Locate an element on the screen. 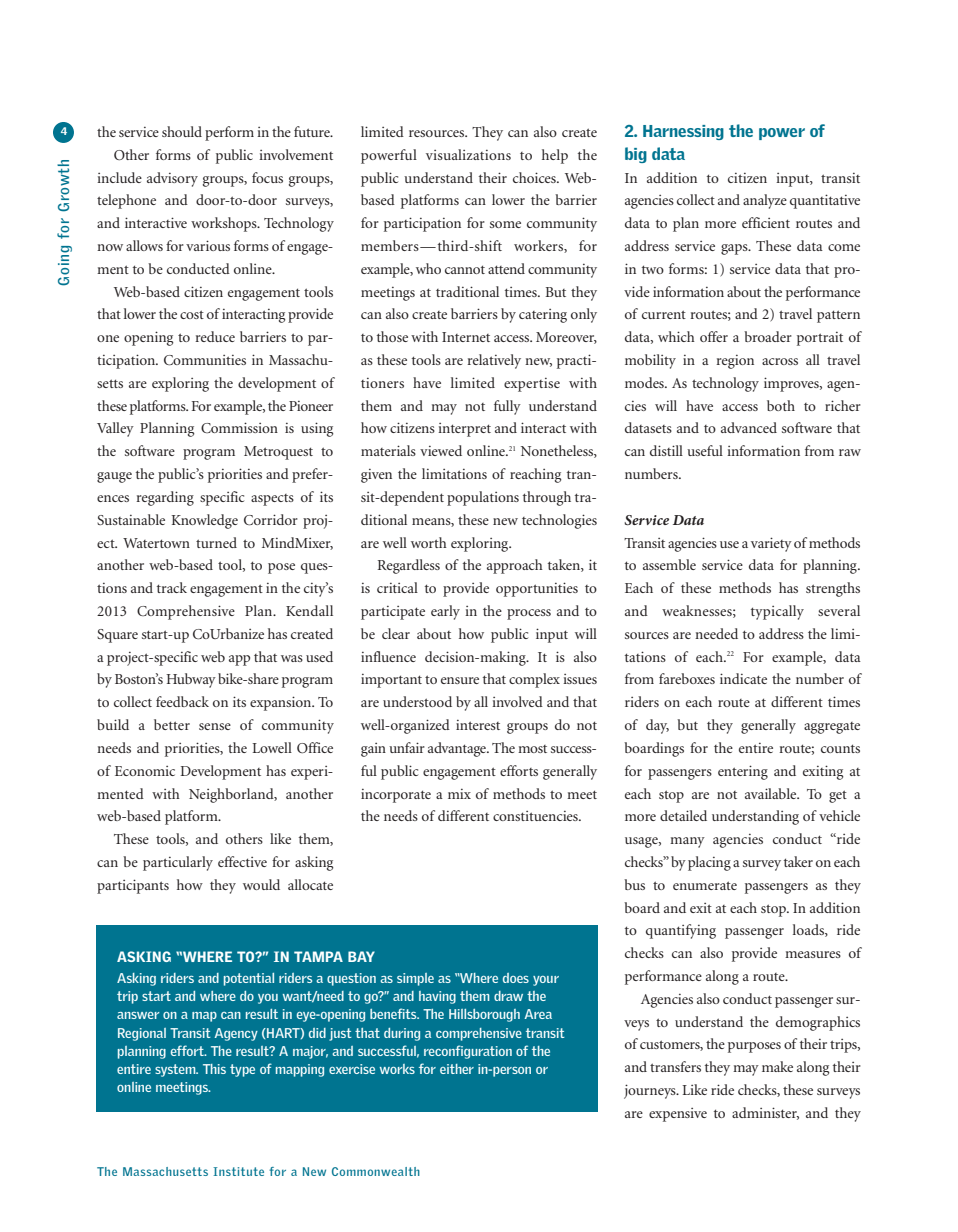 The height and width of the screenshot is (1232, 958). feedback is located at coordinates (182, 701).
